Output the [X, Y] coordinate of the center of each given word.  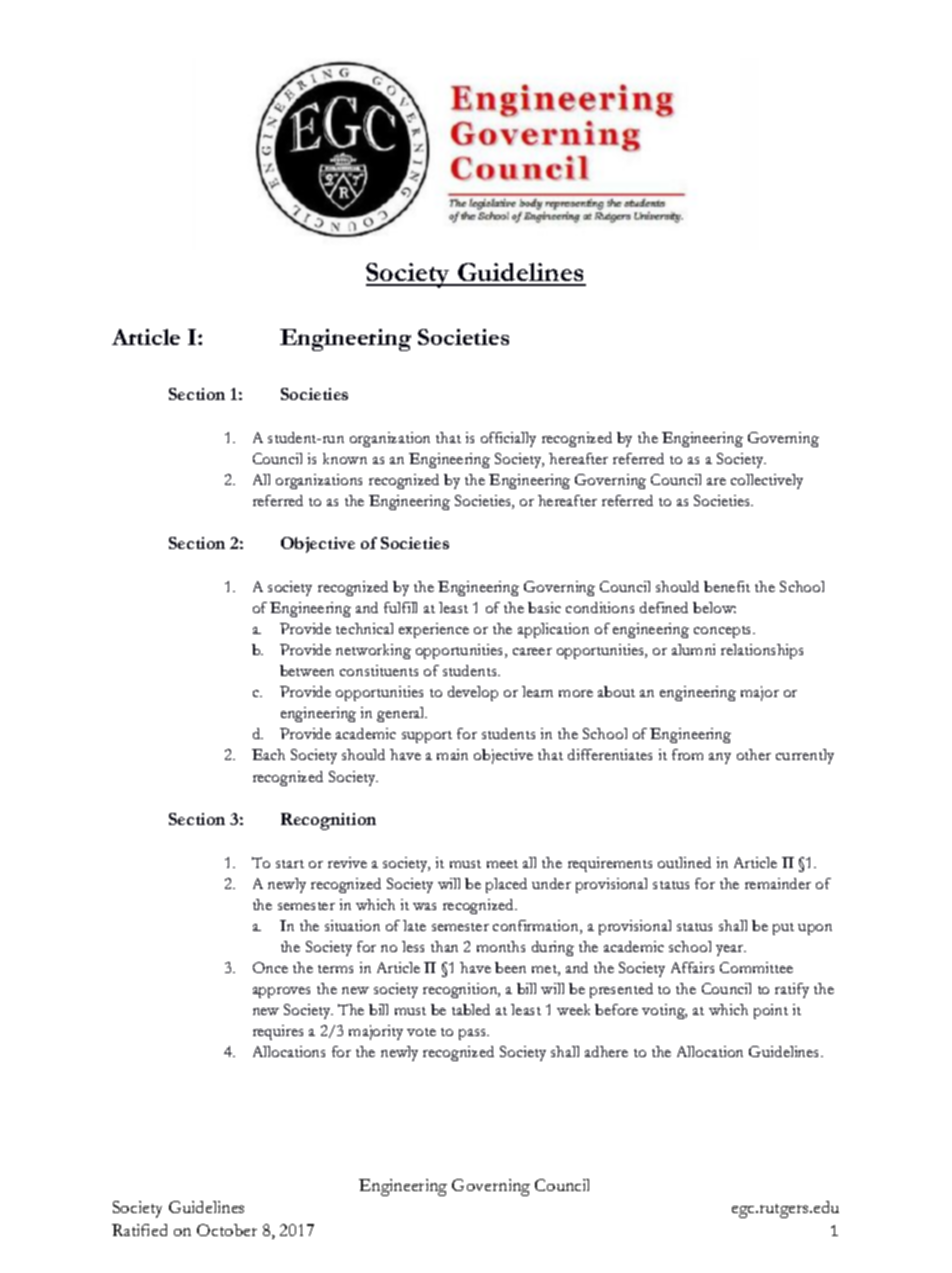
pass [474, 1034]
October [227, 1230]
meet [502, 864]
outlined [684, 862]
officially [508, 439]
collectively [767, 481]
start [290, 864]
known [345, 458]
